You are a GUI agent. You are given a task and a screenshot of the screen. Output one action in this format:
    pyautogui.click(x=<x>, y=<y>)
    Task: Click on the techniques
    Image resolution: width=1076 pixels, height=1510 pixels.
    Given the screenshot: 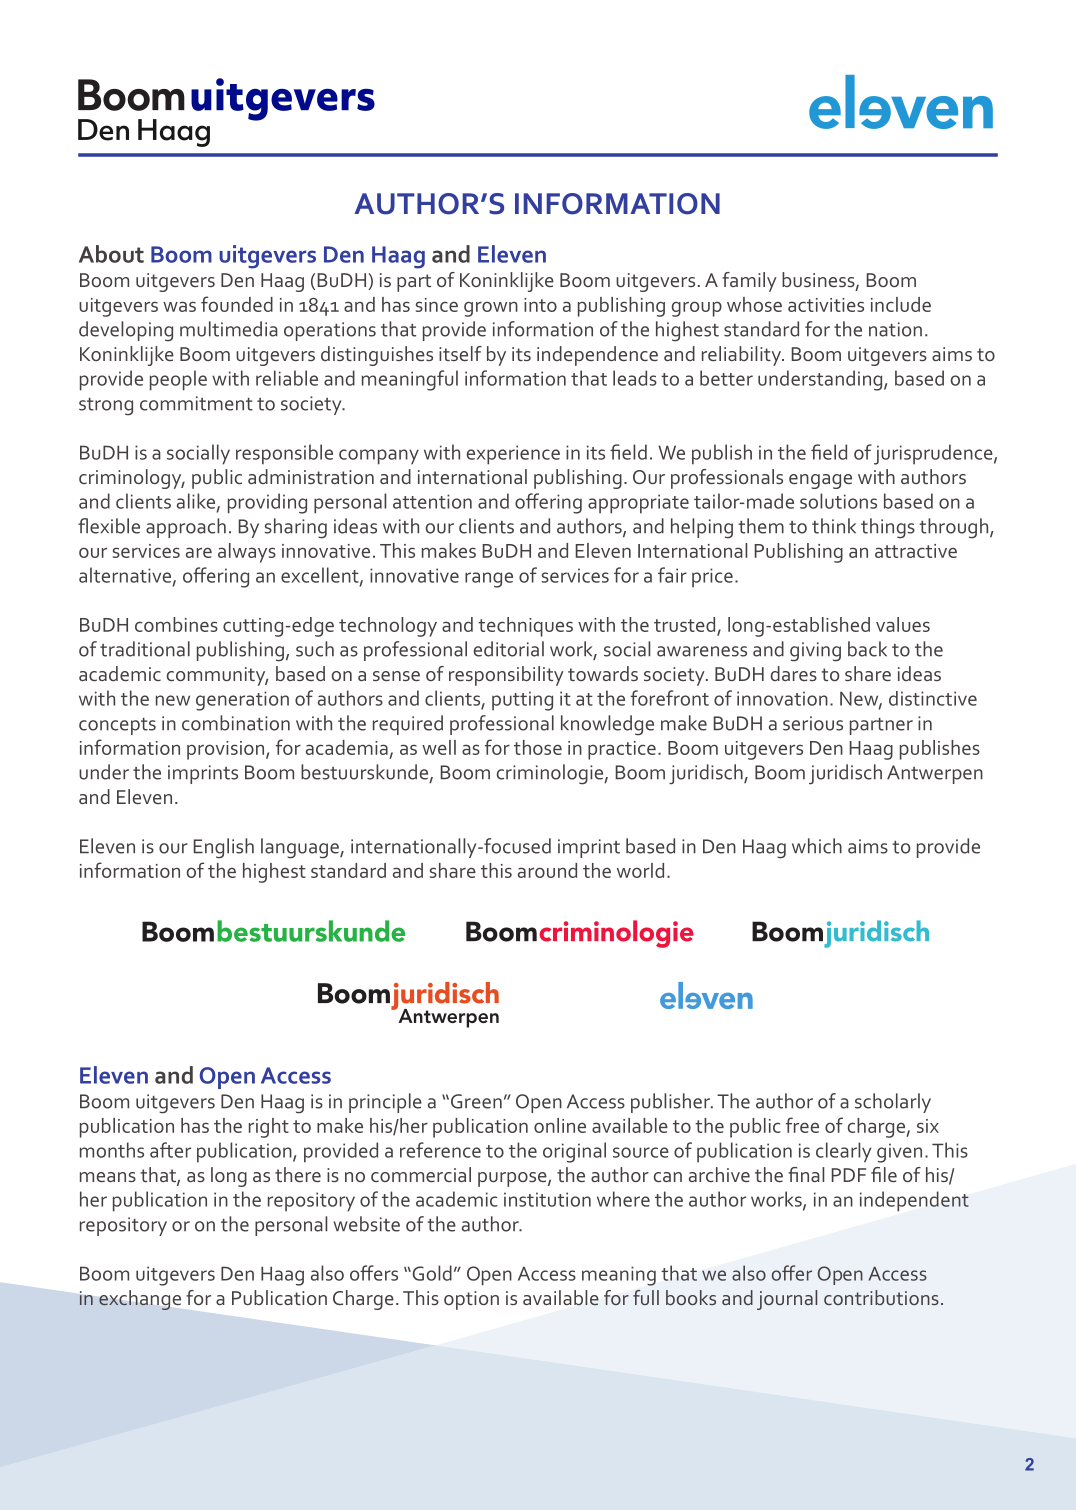 What is the action you would take?
    pyautogui.click(x=525, y=627)
